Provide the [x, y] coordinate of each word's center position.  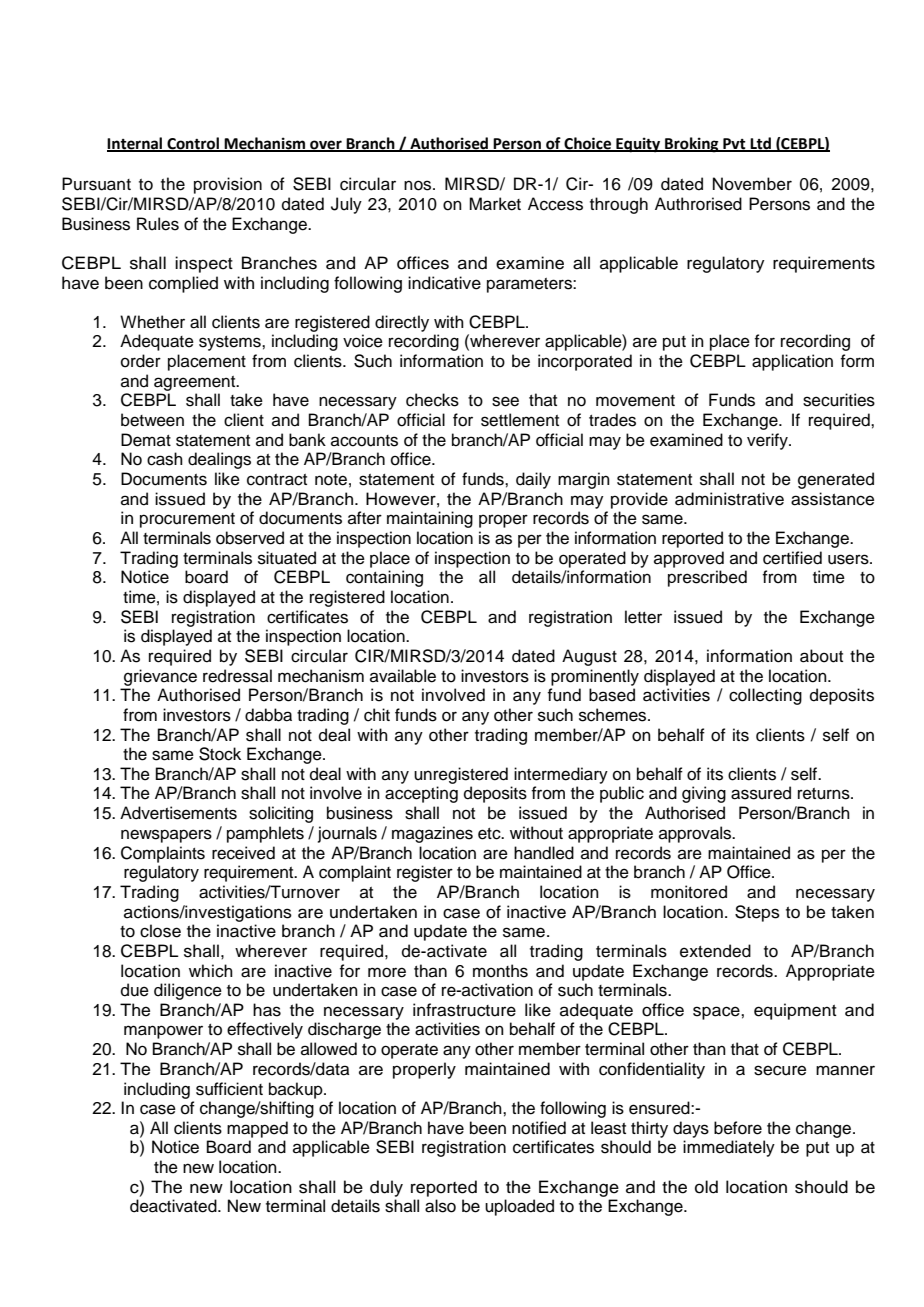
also [440, 1206]
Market [495, 204]
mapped [257, 1129]
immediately [729, 1148]
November [752, 184]
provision [228, 185]
